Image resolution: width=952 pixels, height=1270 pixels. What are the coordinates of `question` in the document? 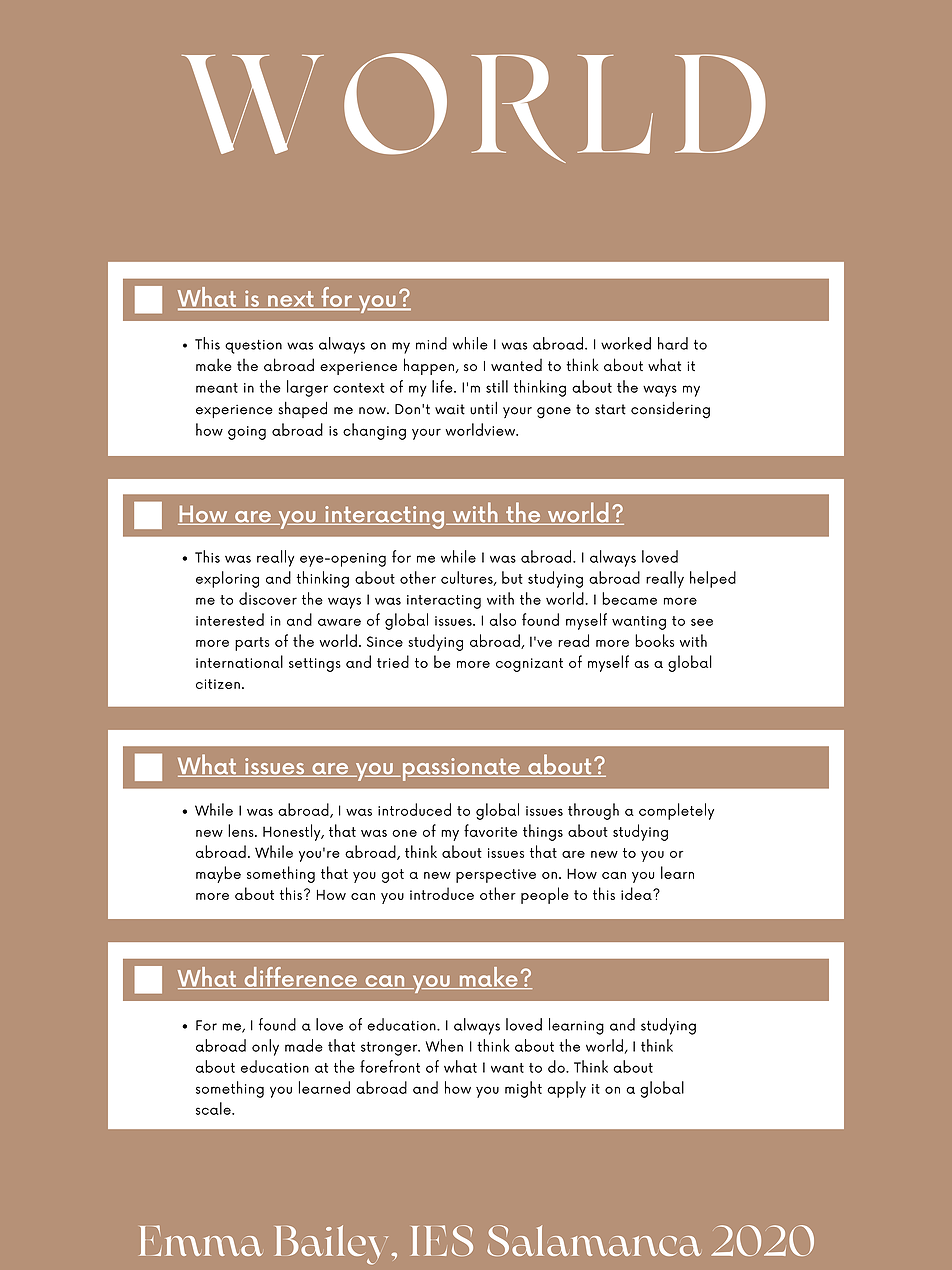 It's located at (253, 347).
